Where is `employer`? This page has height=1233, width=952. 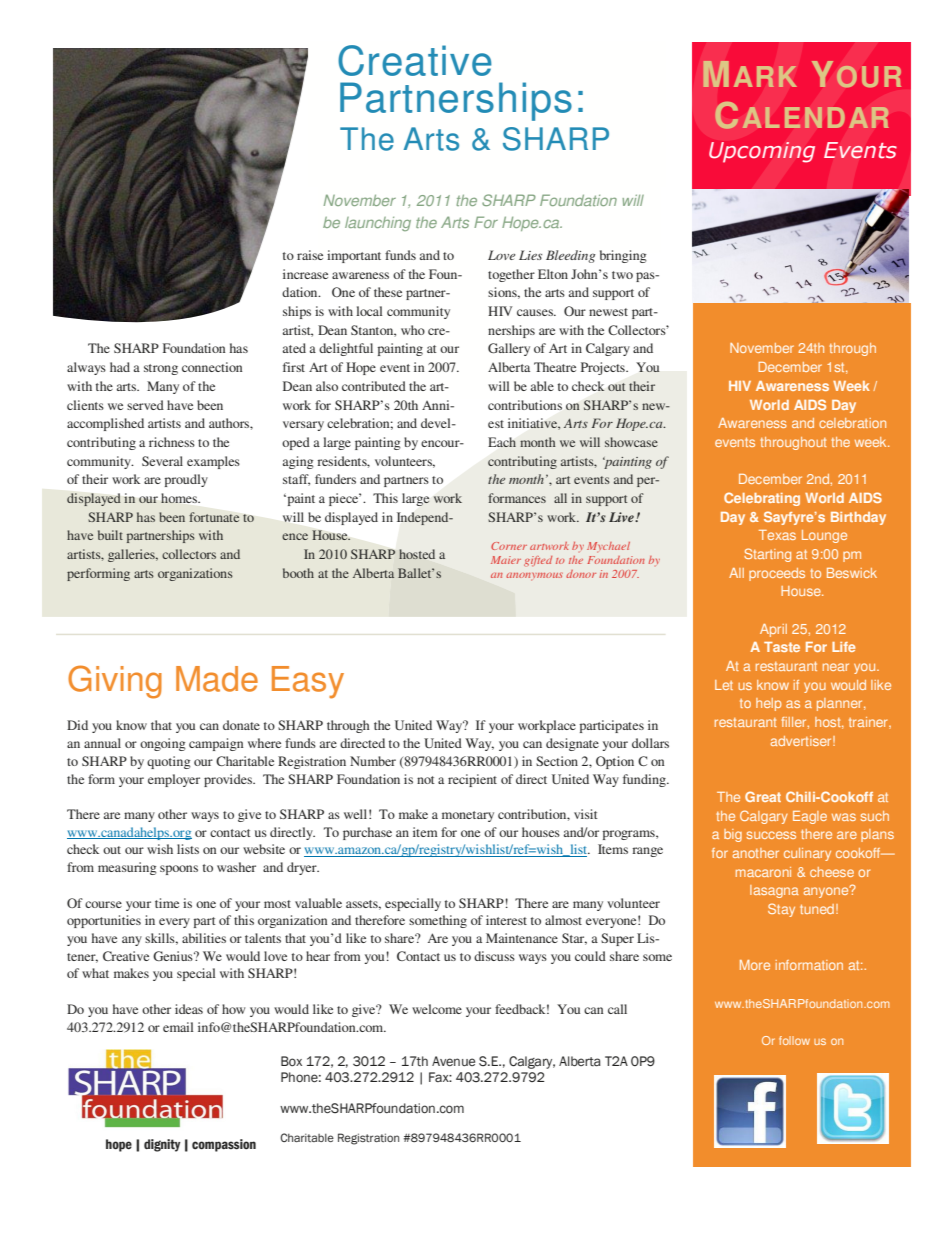 employer is located at coordinates (174, 780).
